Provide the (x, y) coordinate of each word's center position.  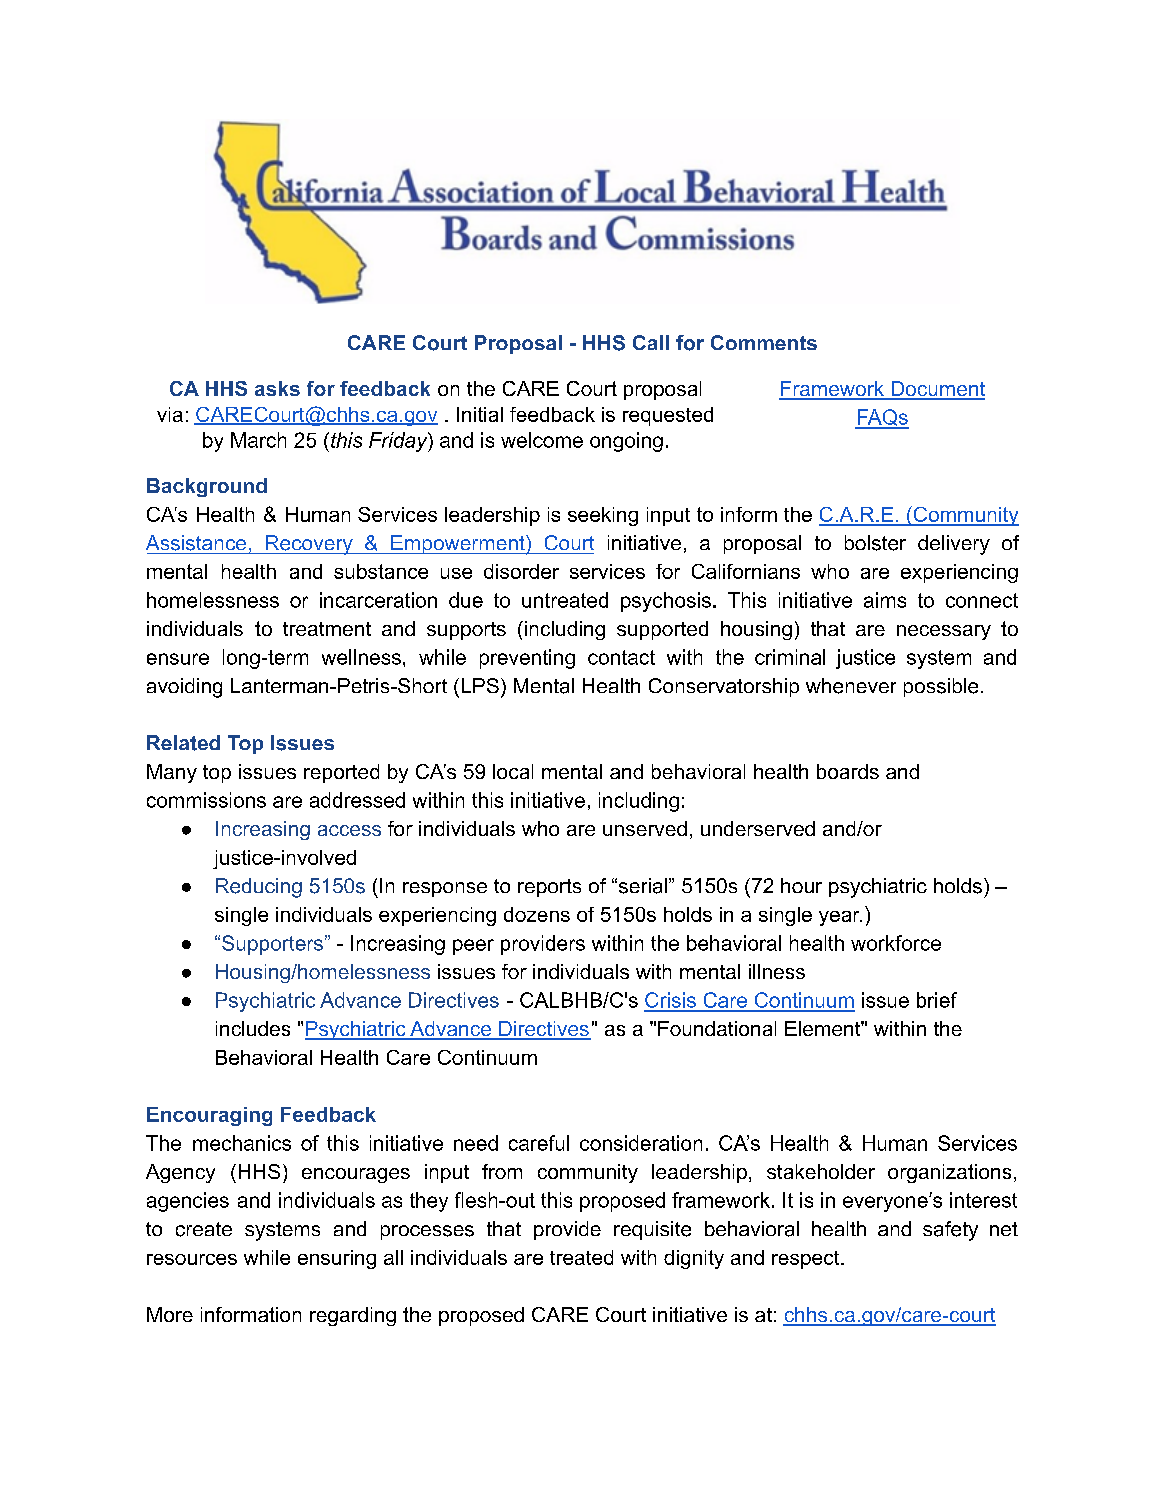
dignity (694, 1259)
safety (950, 1231)
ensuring (337, 1259)
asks (277, 388)
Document (937, 390)
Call (651, 342)
